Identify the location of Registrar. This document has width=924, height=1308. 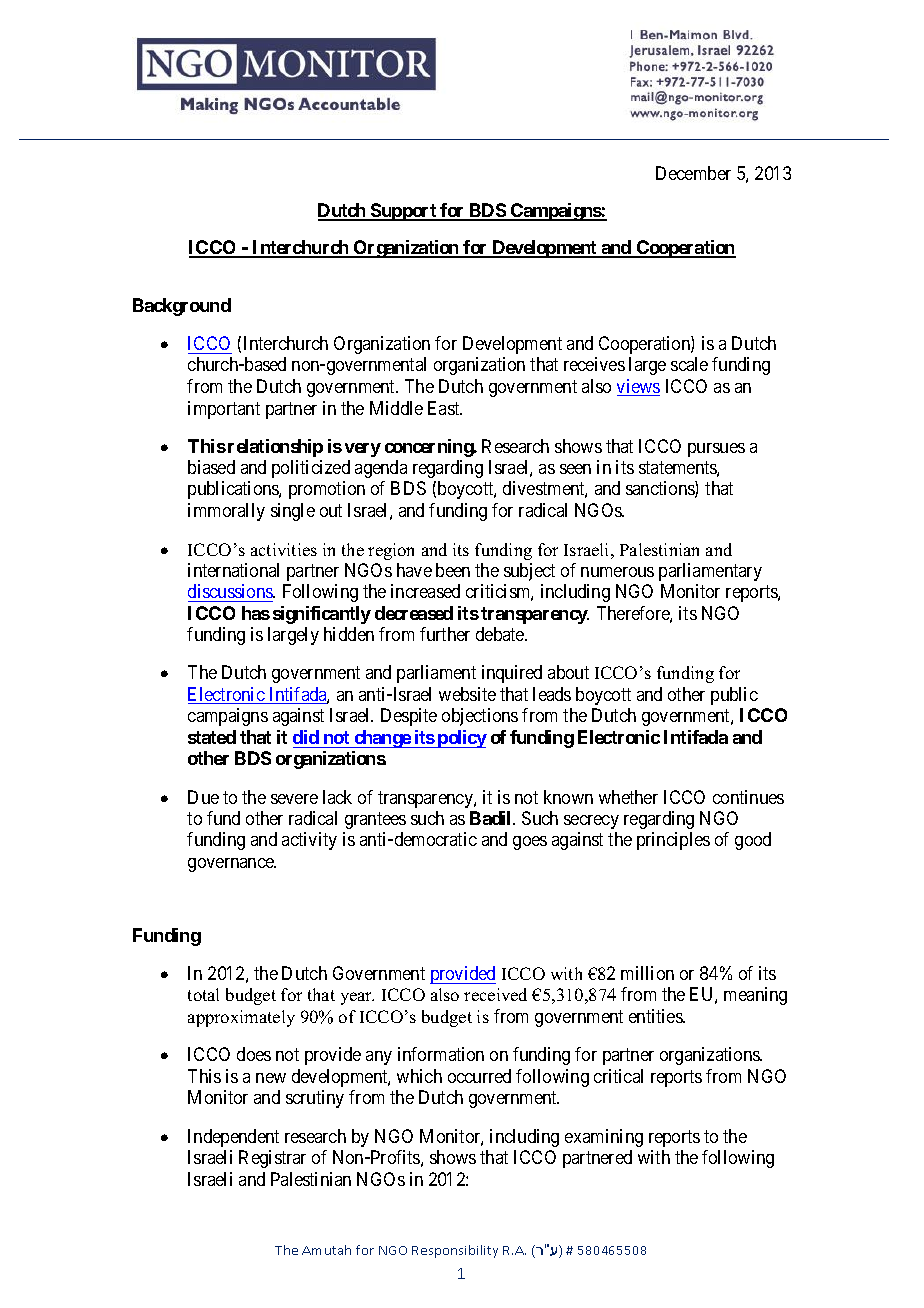
(272, 1159).
